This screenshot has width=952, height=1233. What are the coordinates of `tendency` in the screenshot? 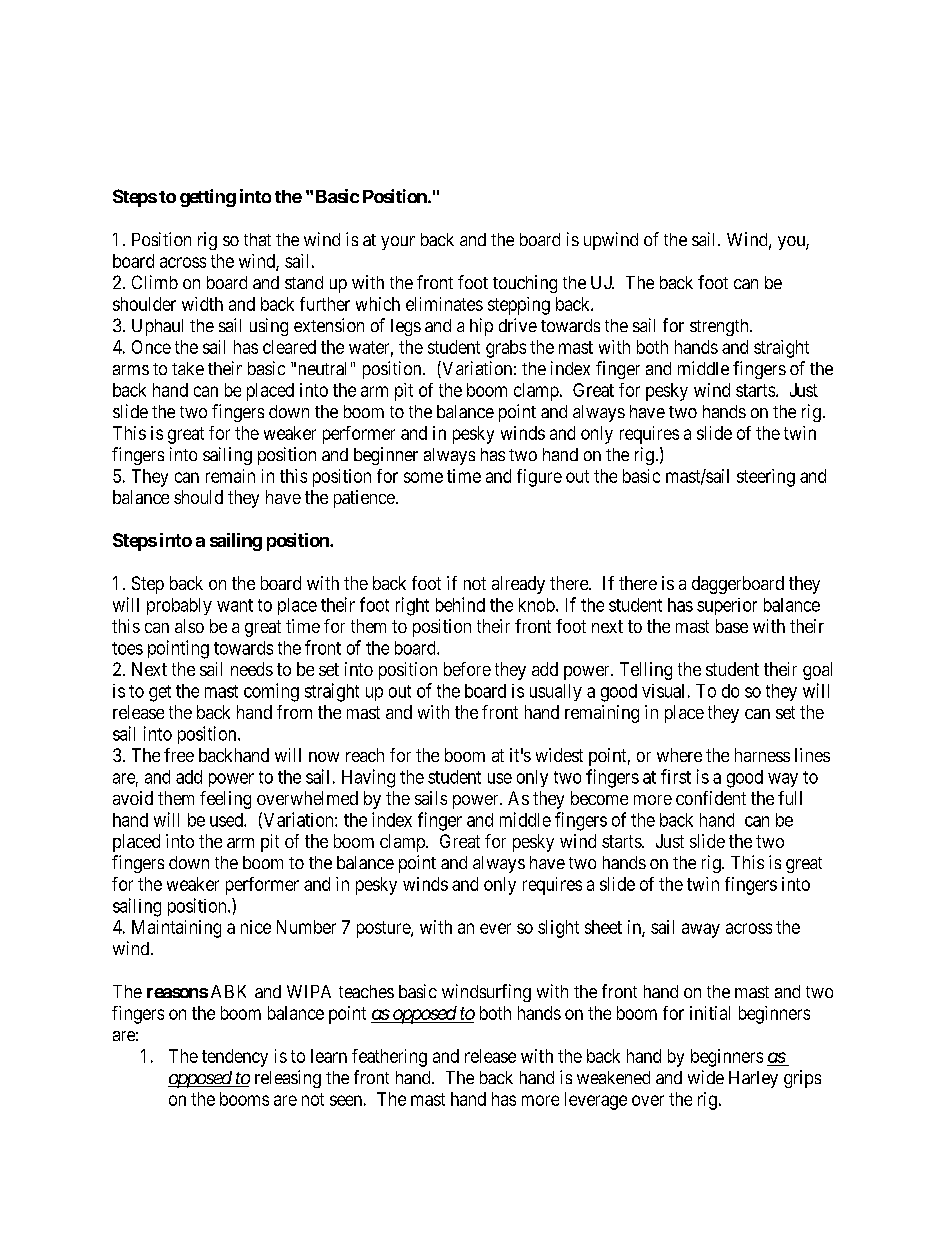 It's located at (235, 1058).
